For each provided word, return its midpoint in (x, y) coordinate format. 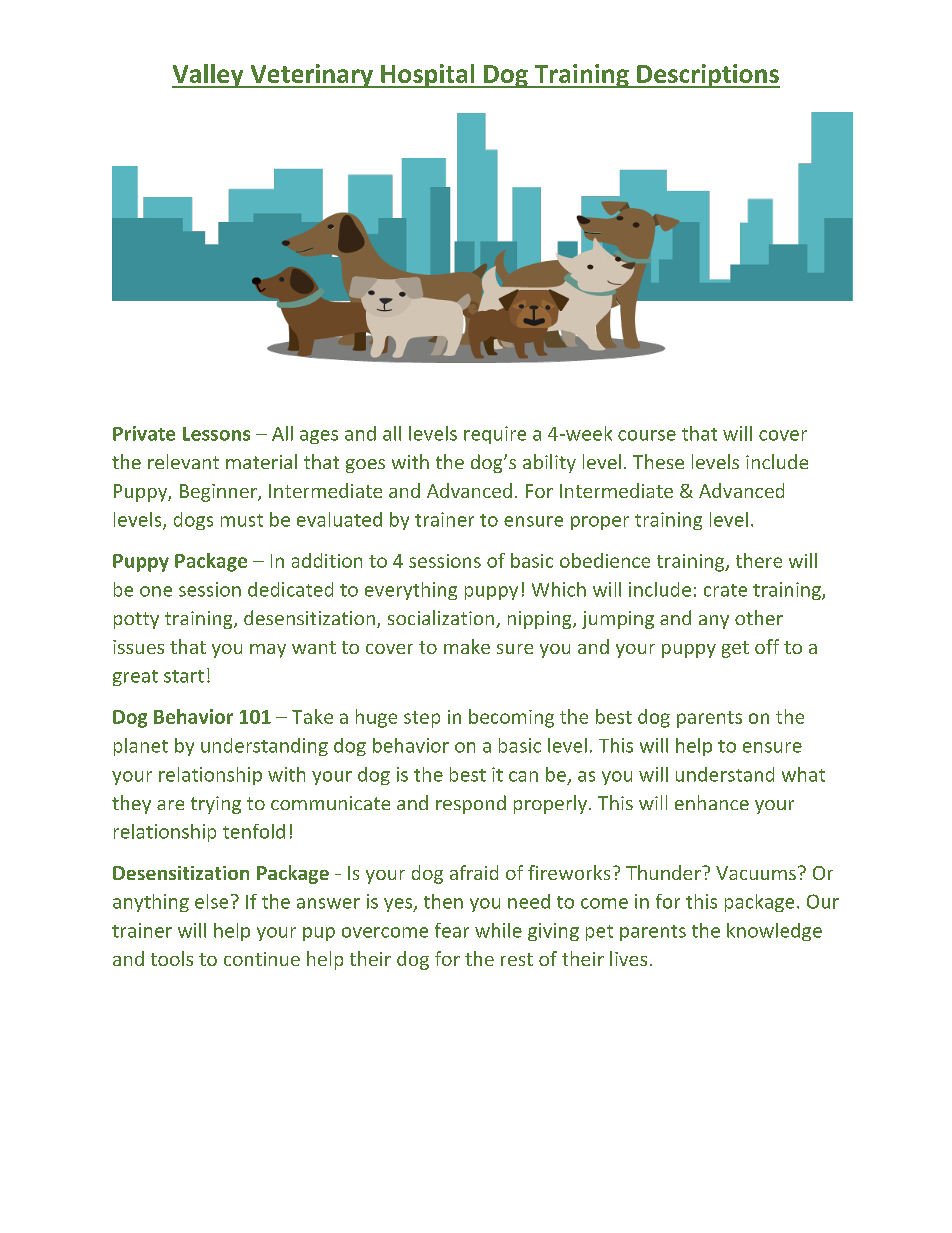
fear (452, 930)
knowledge (774, 932)
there (759, 560)
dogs (193, 521)
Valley (209, 76)
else (211, 901)
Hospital (428, 76)
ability (549, 463)
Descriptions (707, 76)
